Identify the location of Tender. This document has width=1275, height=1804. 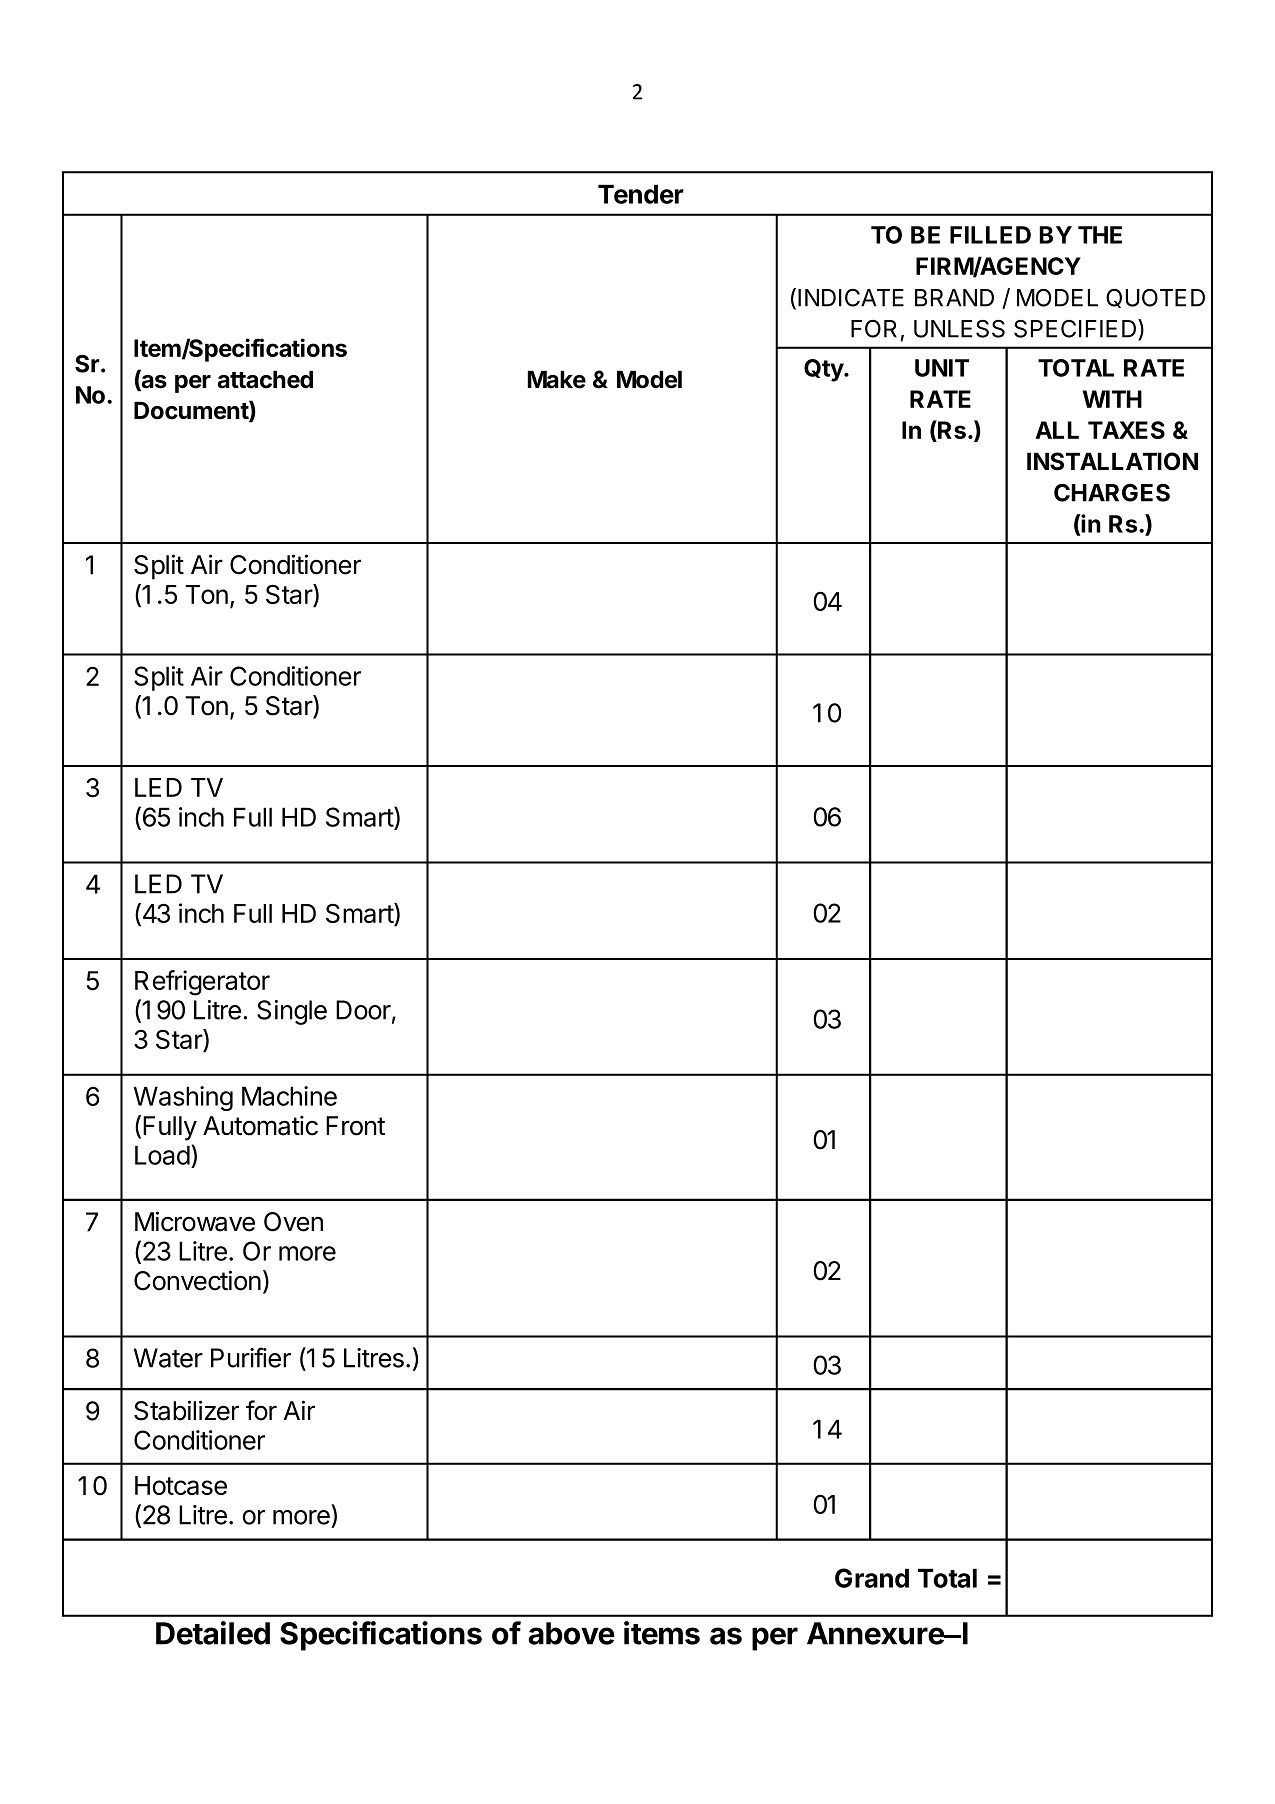
(641, 194).
